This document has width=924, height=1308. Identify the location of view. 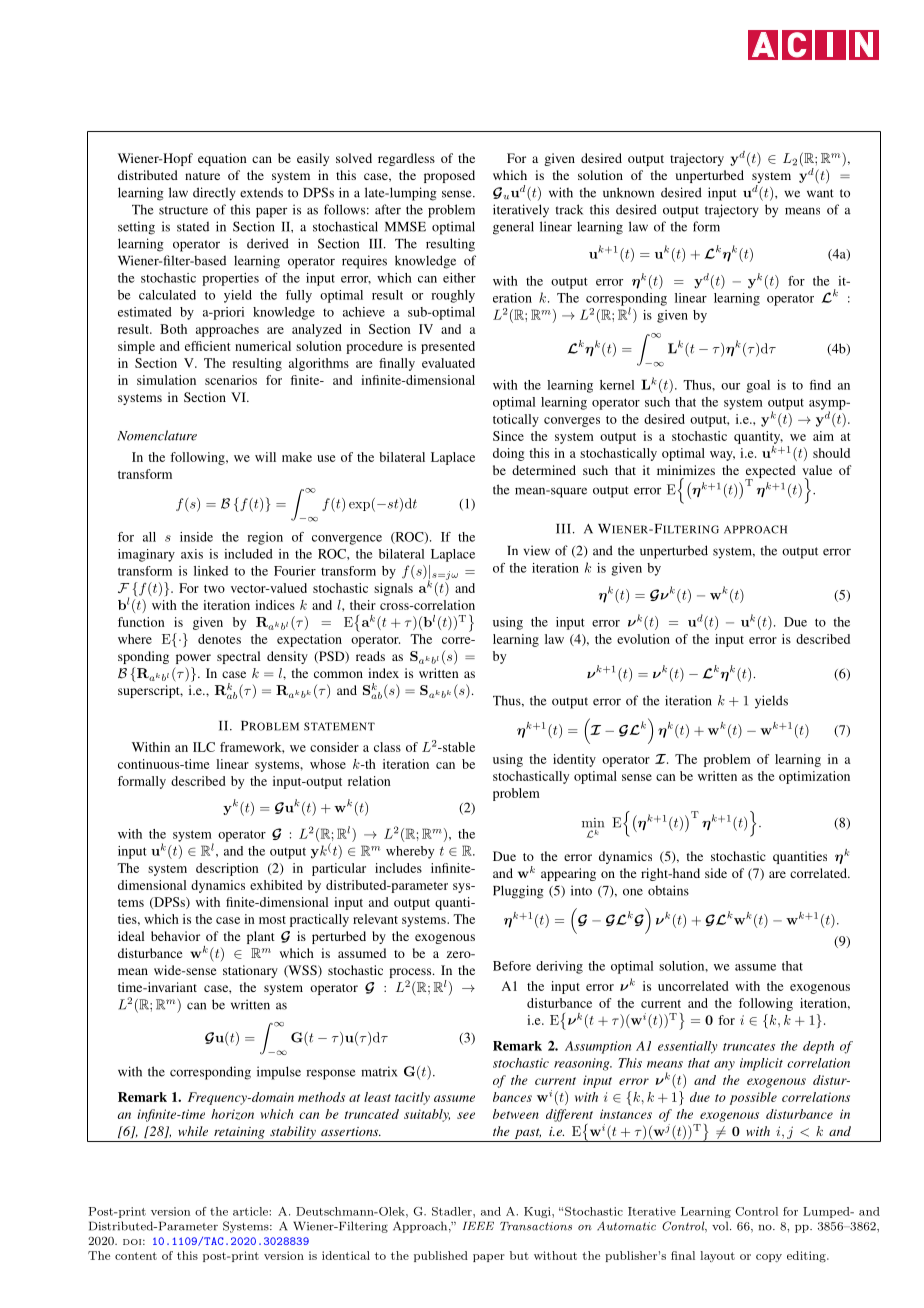
(537, 550).
